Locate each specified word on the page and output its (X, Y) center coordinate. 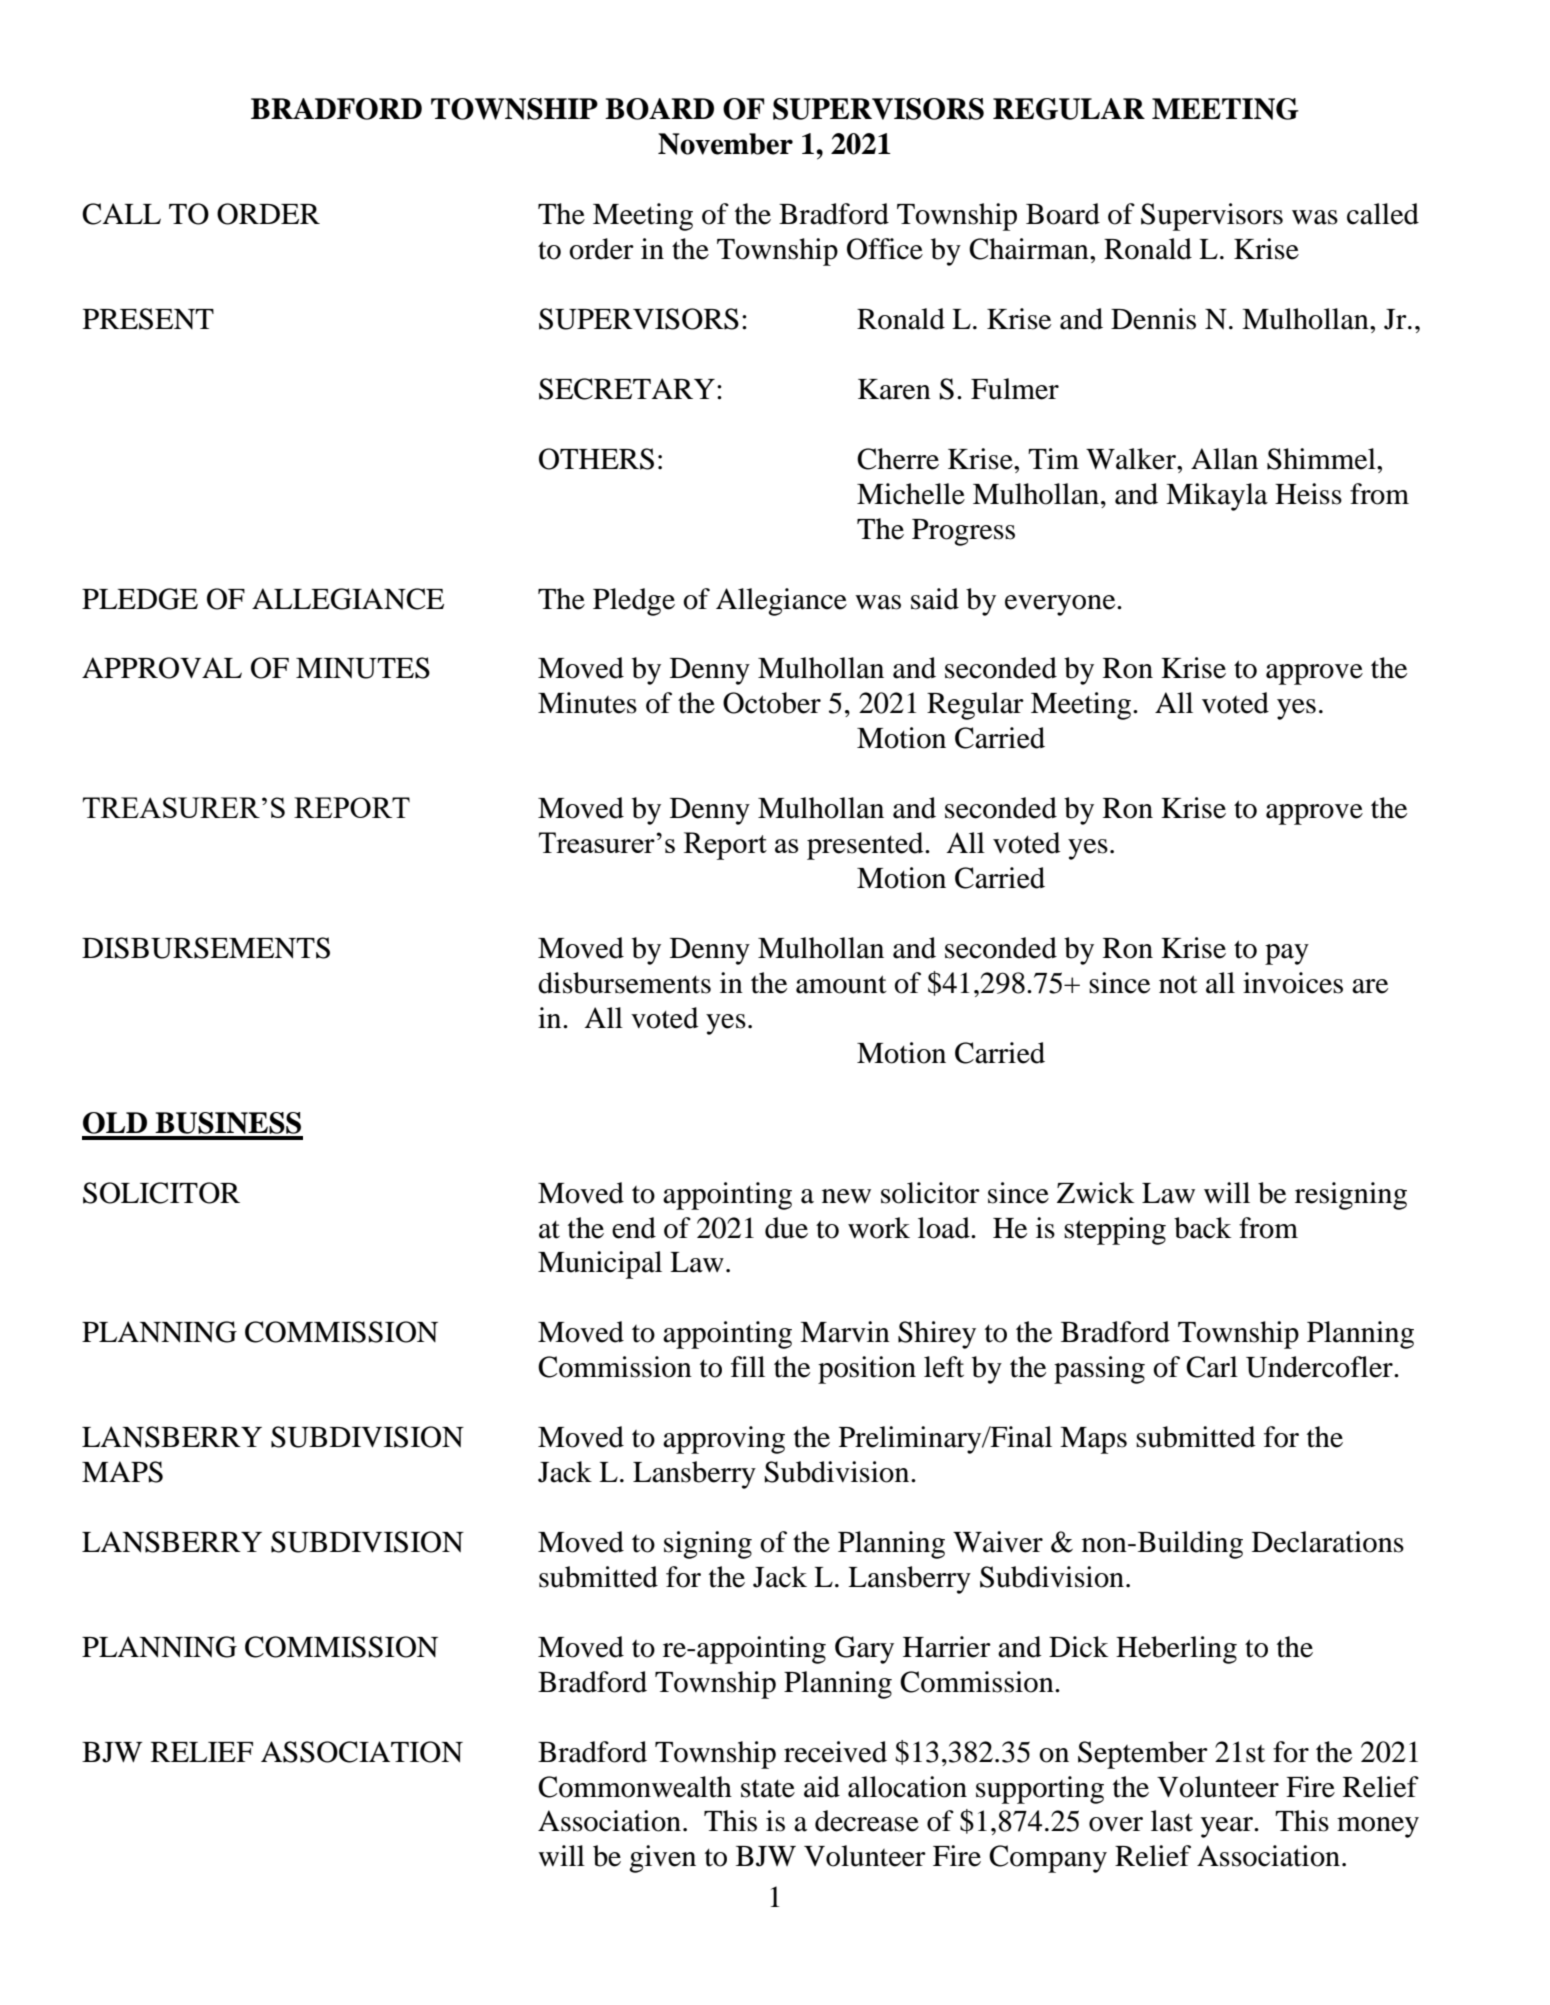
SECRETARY (627, 389)
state (768, 1789)
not (1178, 984)
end (634, 1228)
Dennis (1153, 319)
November (725, 144)
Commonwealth (635, 1787)
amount (841, 984)
